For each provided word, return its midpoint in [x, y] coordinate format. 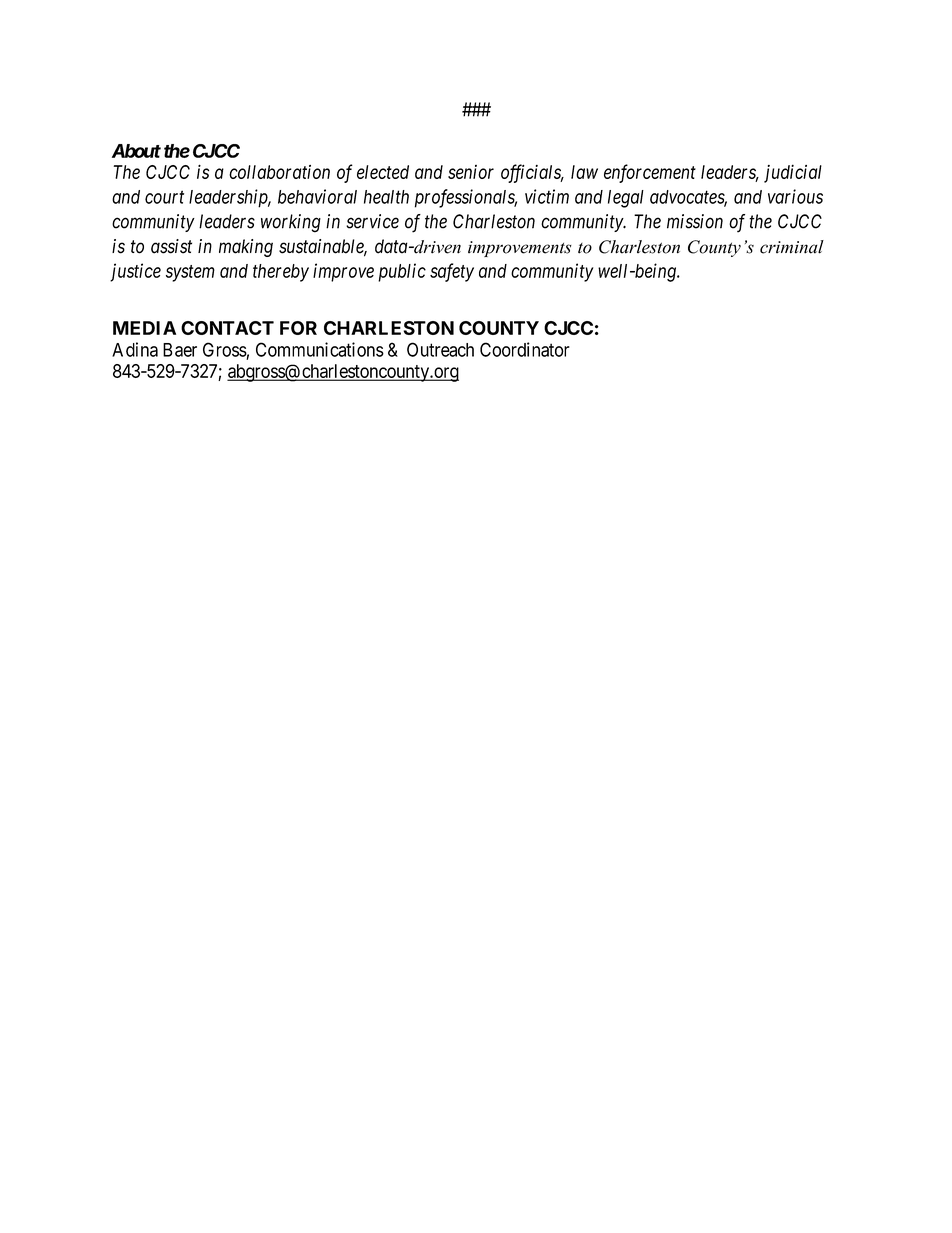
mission [695, 221]
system [190, 273]
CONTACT [227, 328]
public [402, 272]
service [372, 221]
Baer [180, 350]
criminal [792, 247]
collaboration [279, 172]
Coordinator [525, 349]
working [291, 223]
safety [452, 272]
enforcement [650, 173]
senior [471, 172]
